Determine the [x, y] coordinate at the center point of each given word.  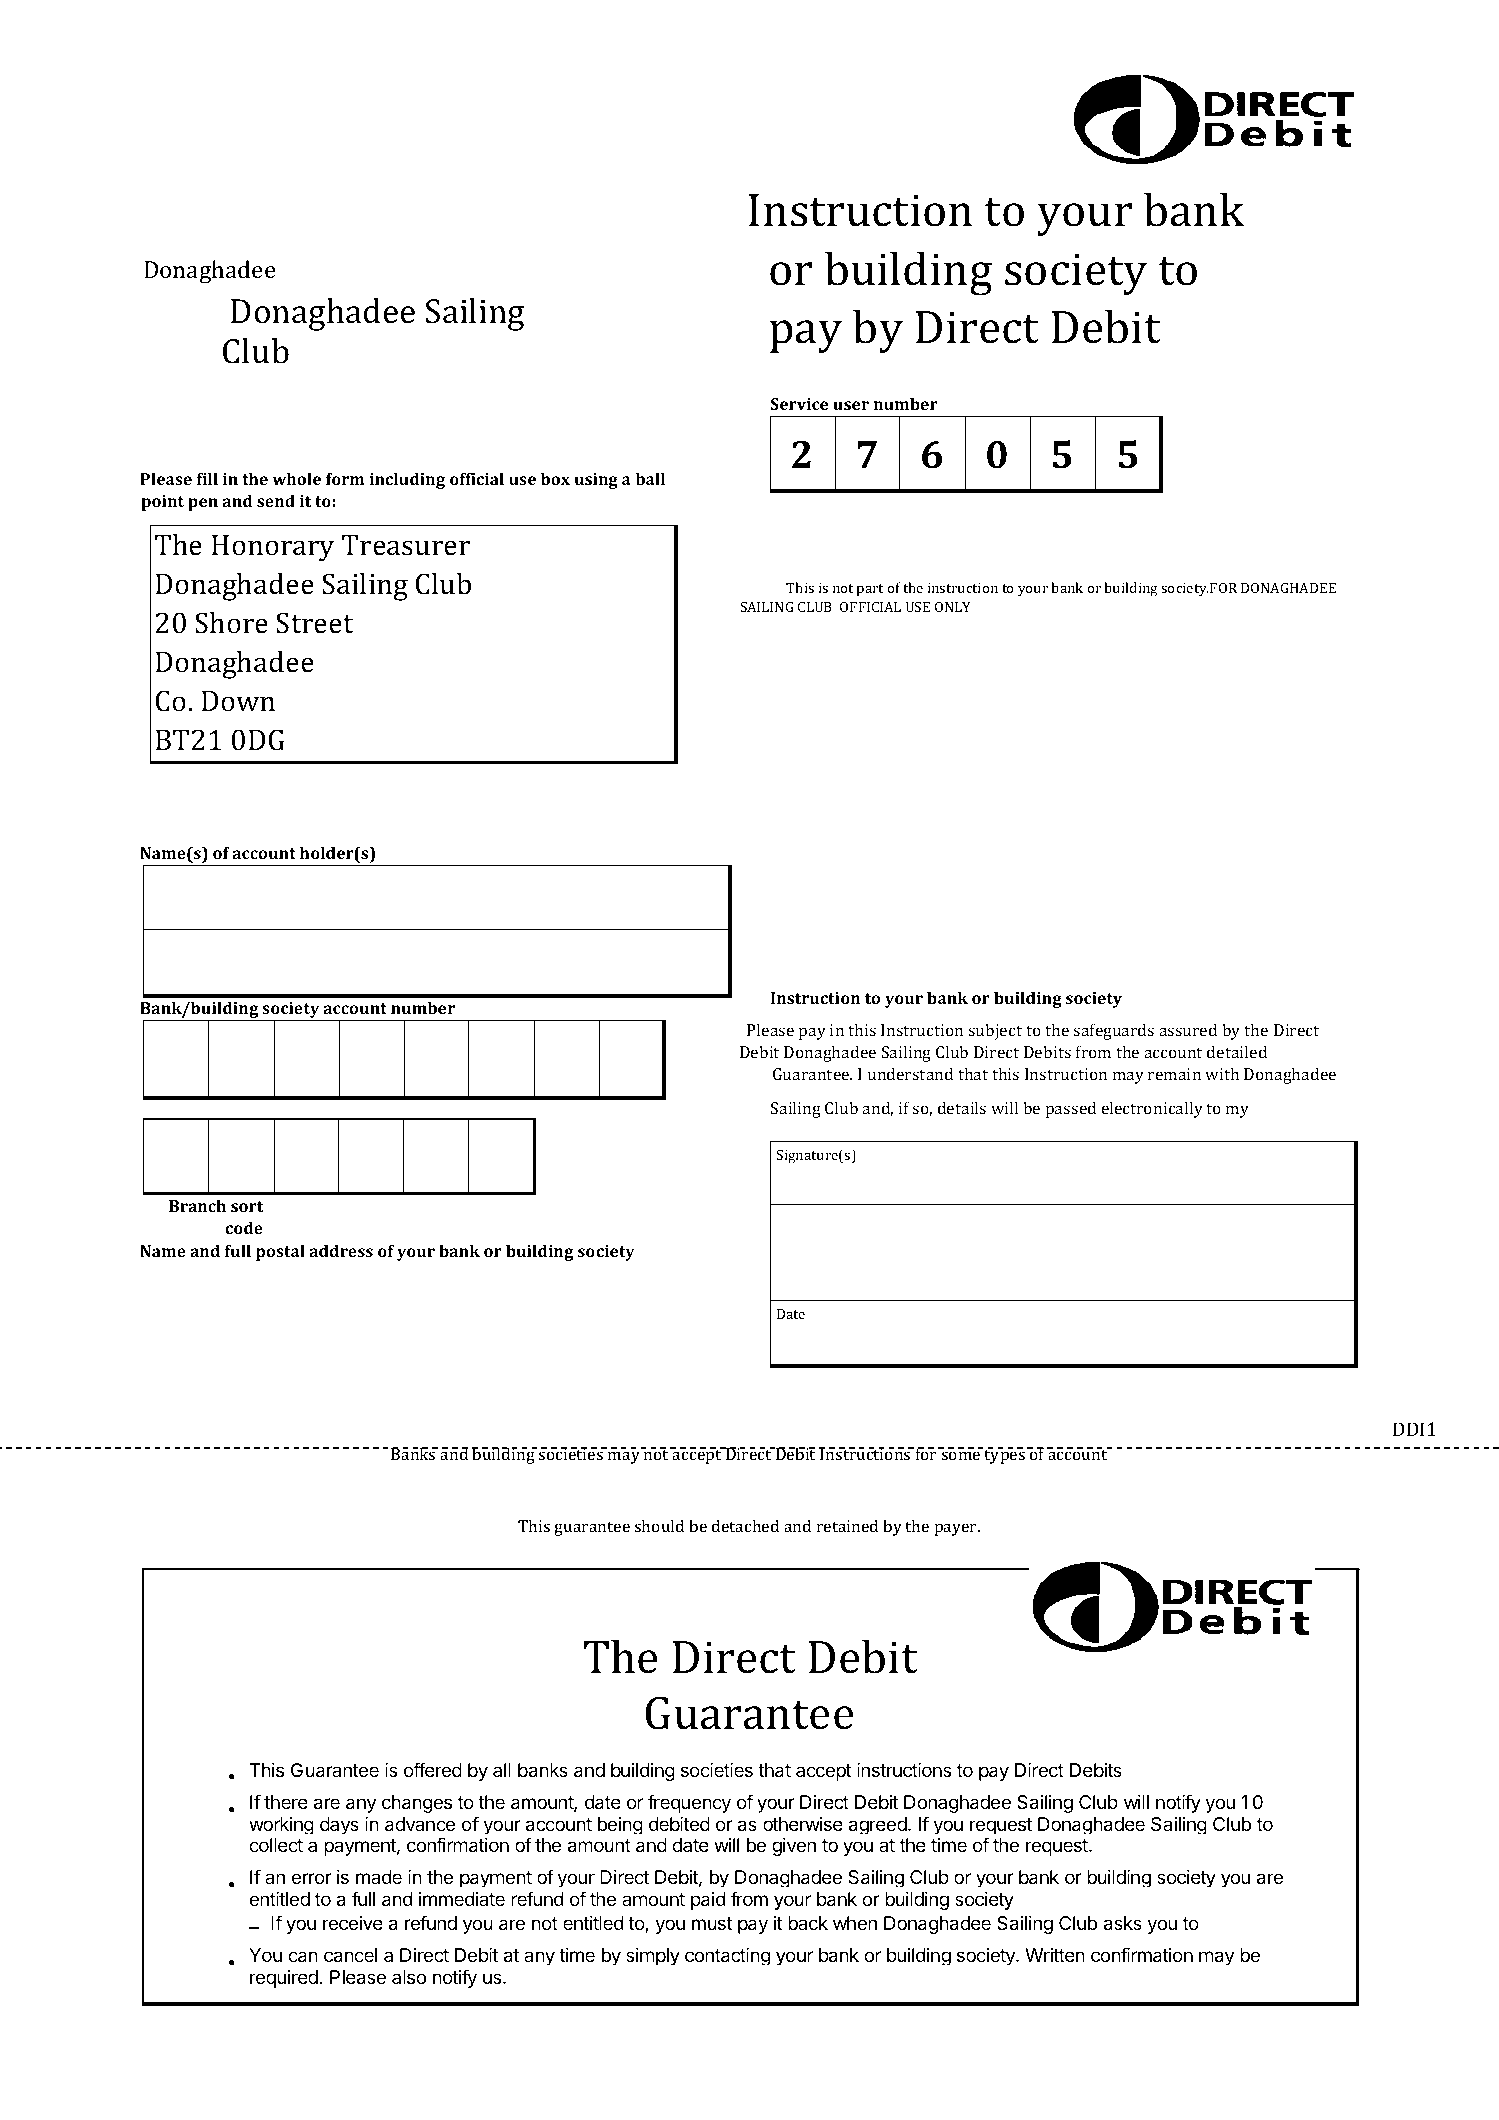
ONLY [953, 607]
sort [247, 1206]
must [712, 1923]
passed [1071, 1109]
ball [650, 478]
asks [1123, 1923]
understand [910, 1073]
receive [353, 1923]
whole [296, 478]
